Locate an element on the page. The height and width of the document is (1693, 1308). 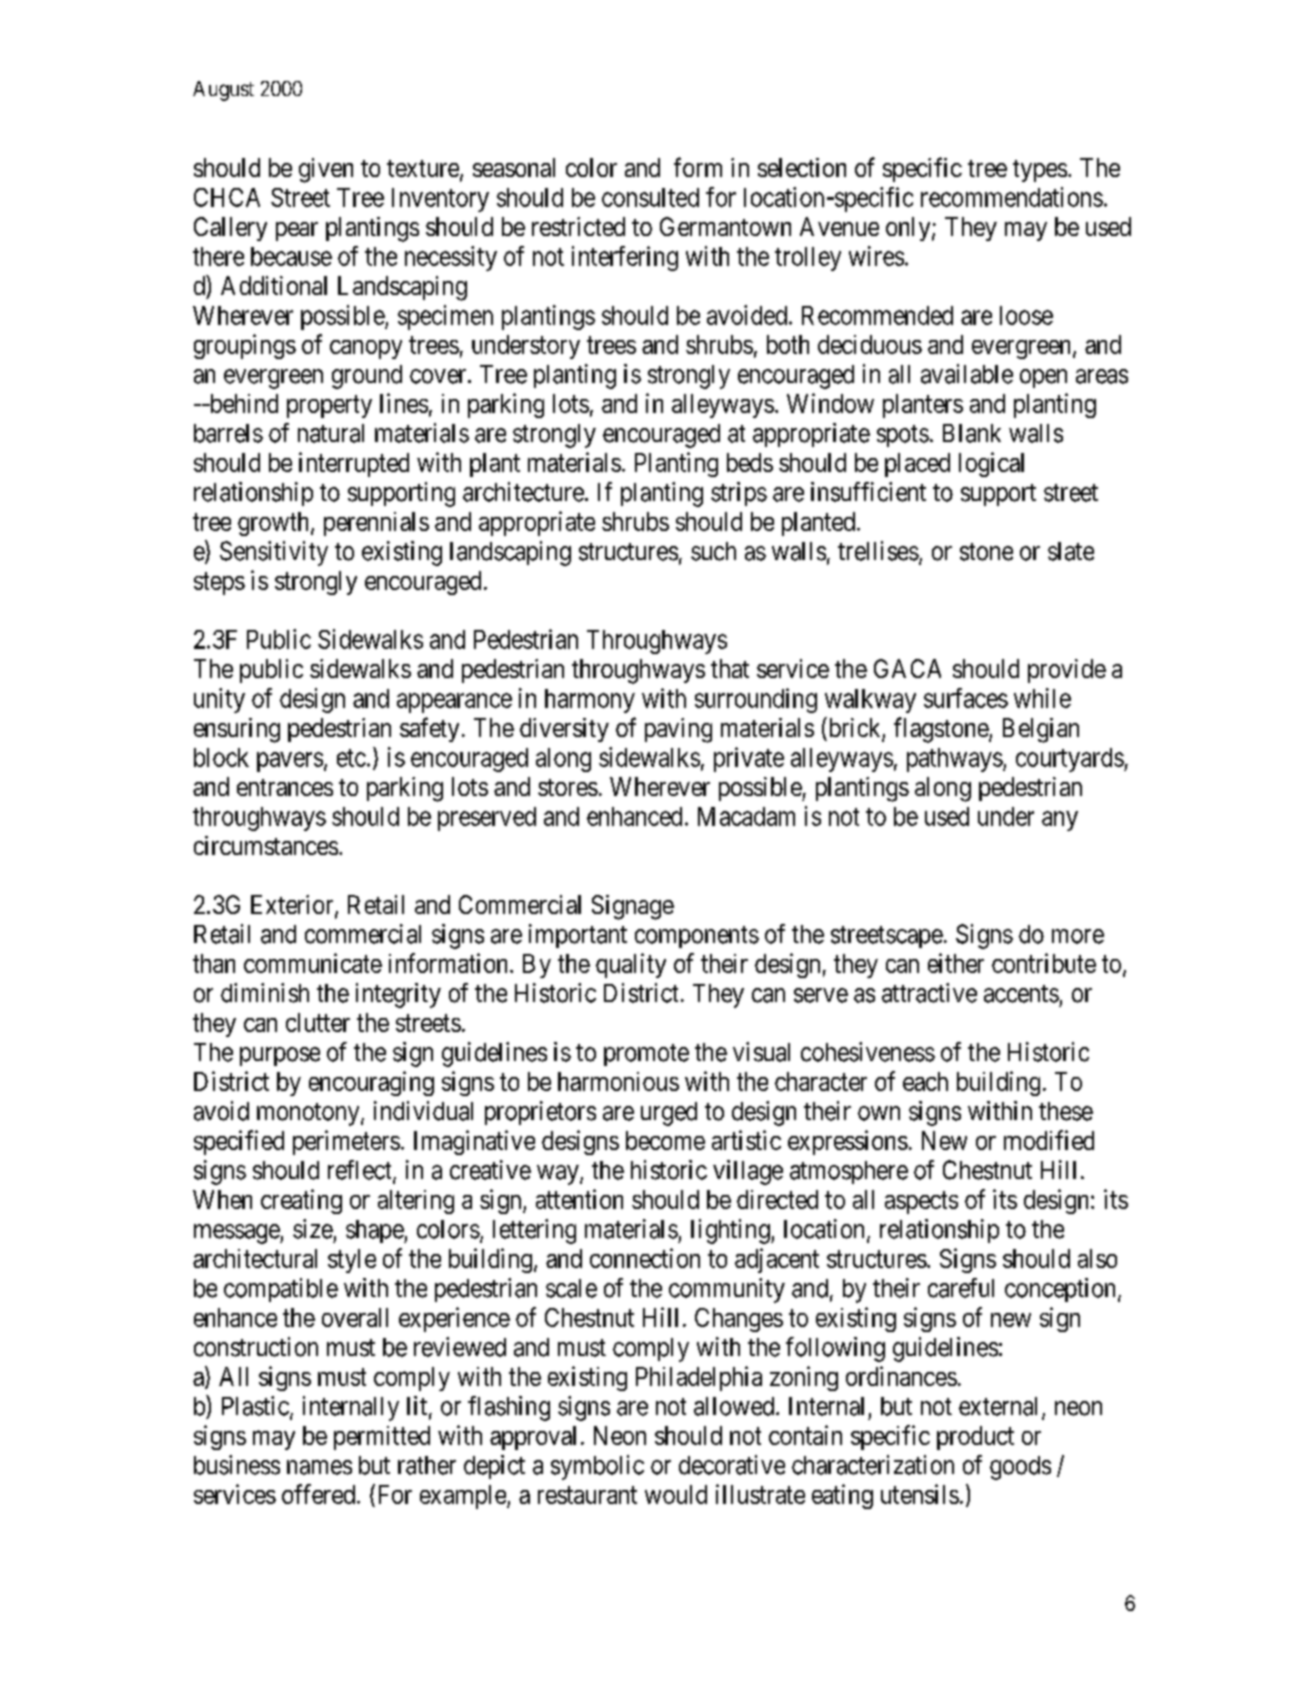
such is located at coordinates (713, 551).
